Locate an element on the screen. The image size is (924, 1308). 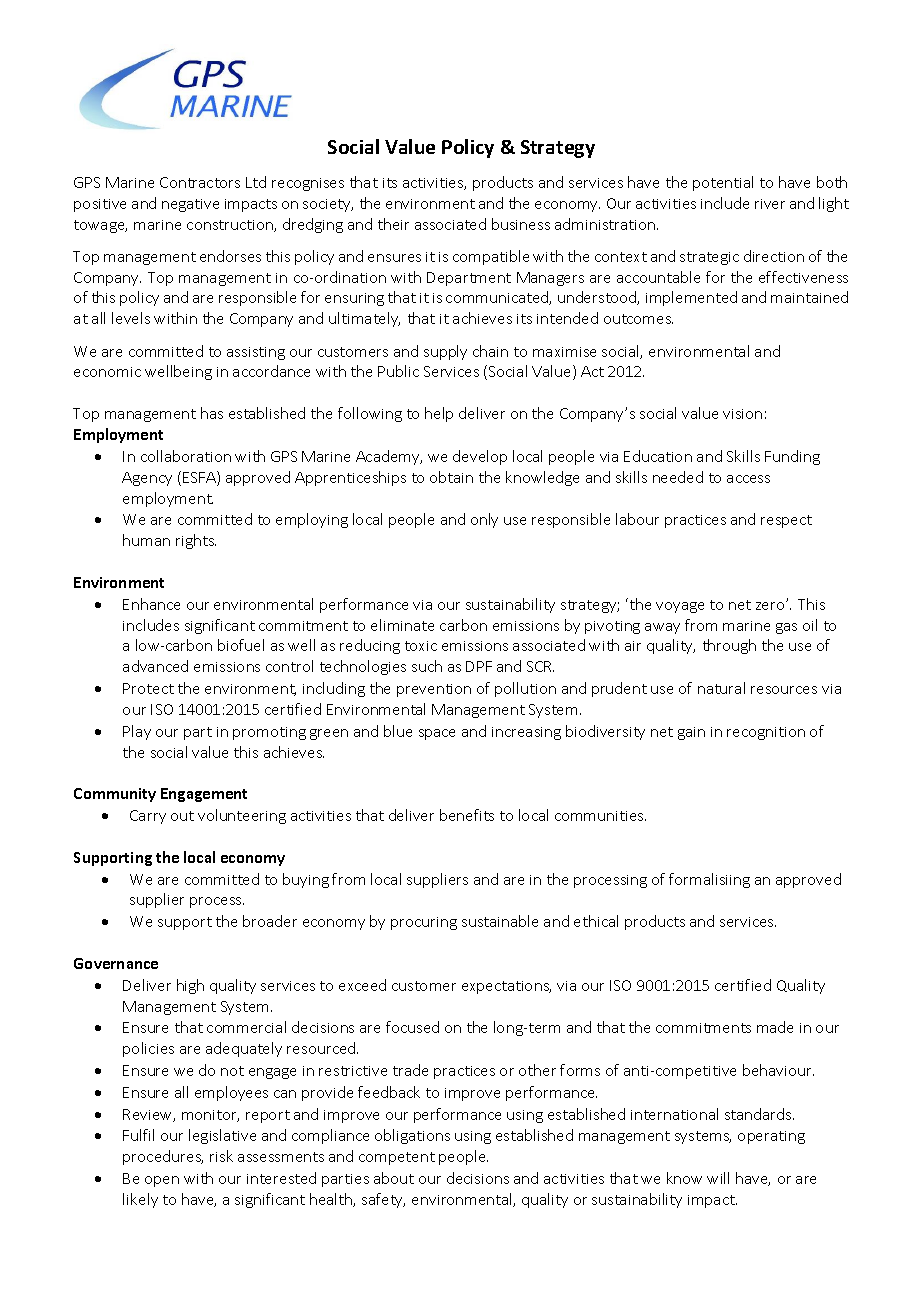
Carry is located at coordinates (148, 817).
